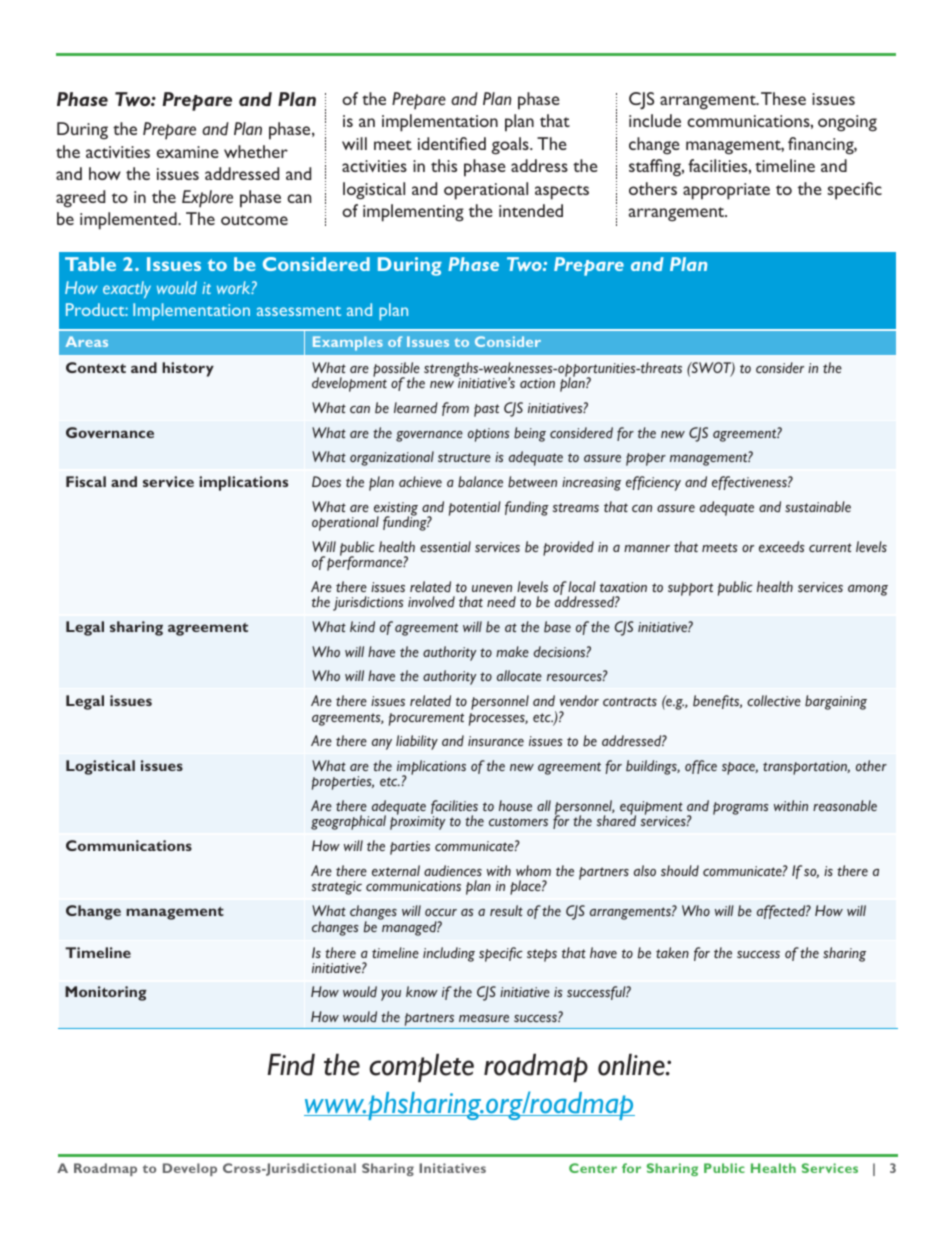 The image size is (952, 1233). Describe the element at coordinates (512, 651) in the screenshot. I see `make` at that location.
